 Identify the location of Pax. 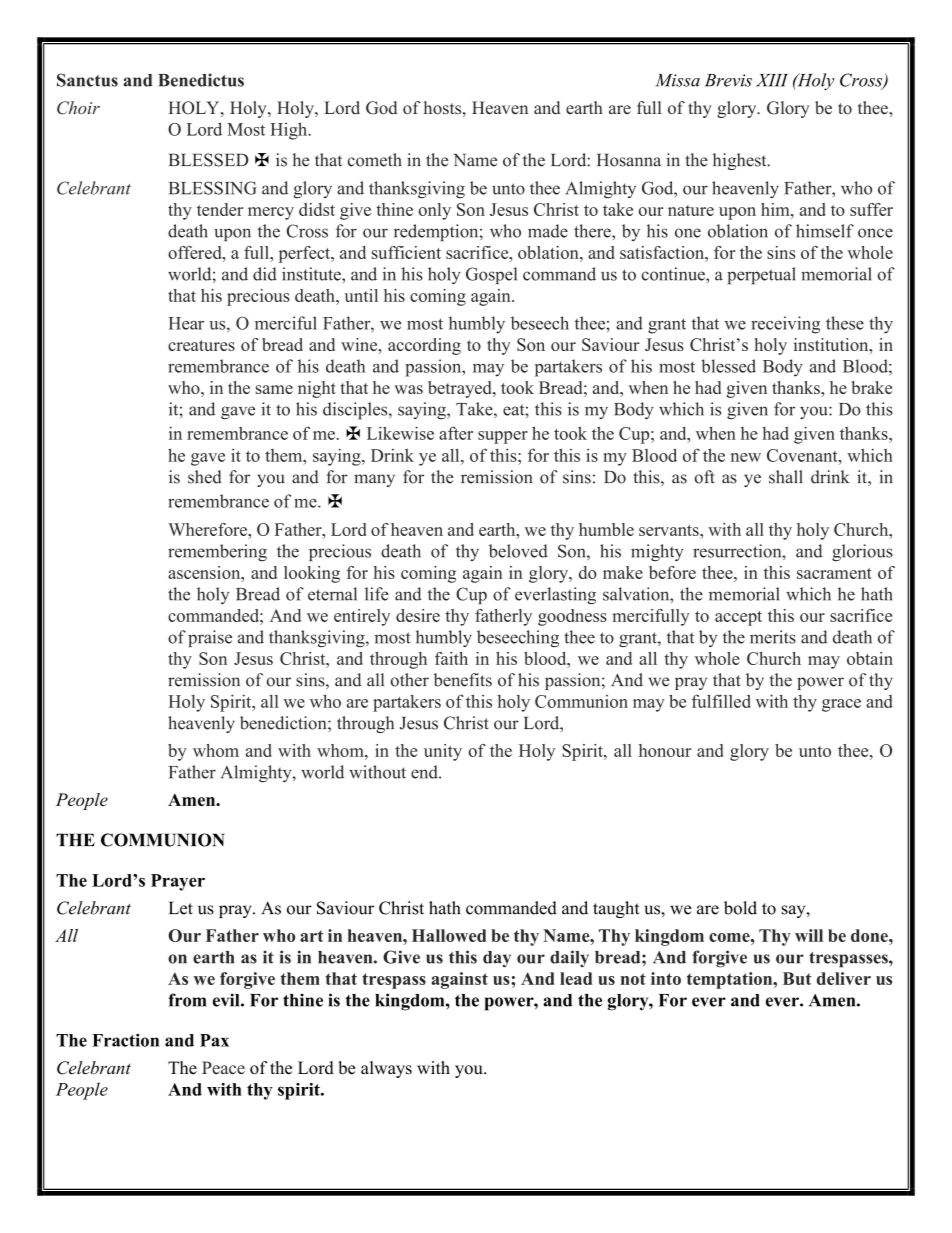
(214, 1040).
